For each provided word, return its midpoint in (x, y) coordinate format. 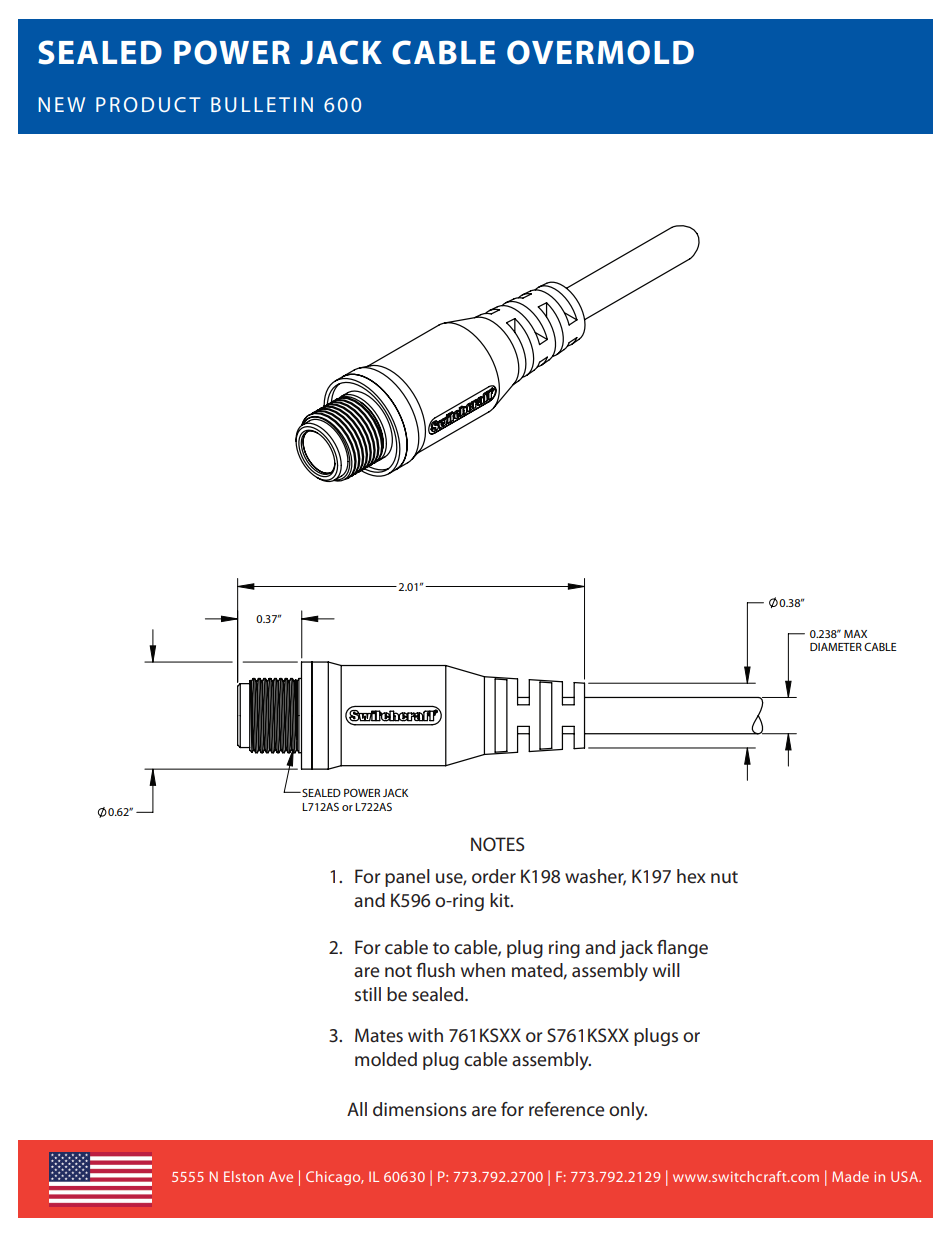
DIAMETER (836, 647)
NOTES (498, 844)
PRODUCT (148, 104)
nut (724, 877)
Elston (244, 1176)
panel (407, 878)
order (494, 876)
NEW (62, 104)
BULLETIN (262, 104)
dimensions (420, 1109)
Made (850, 1176)
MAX (855, 634)
